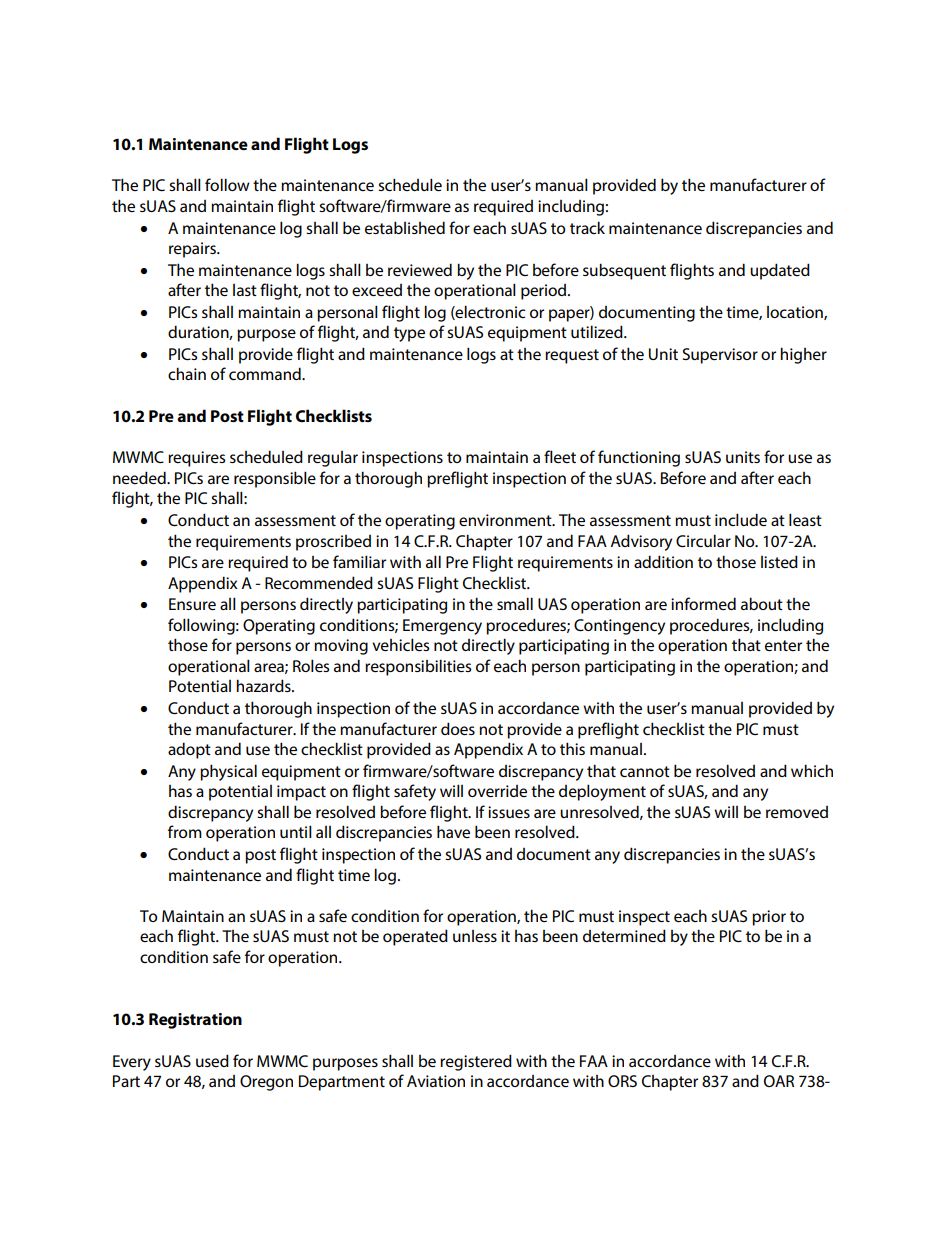  What do you see at coordinates (506, 520) in the screenshot?
I see `environment` at bounding box center [506, 520].
